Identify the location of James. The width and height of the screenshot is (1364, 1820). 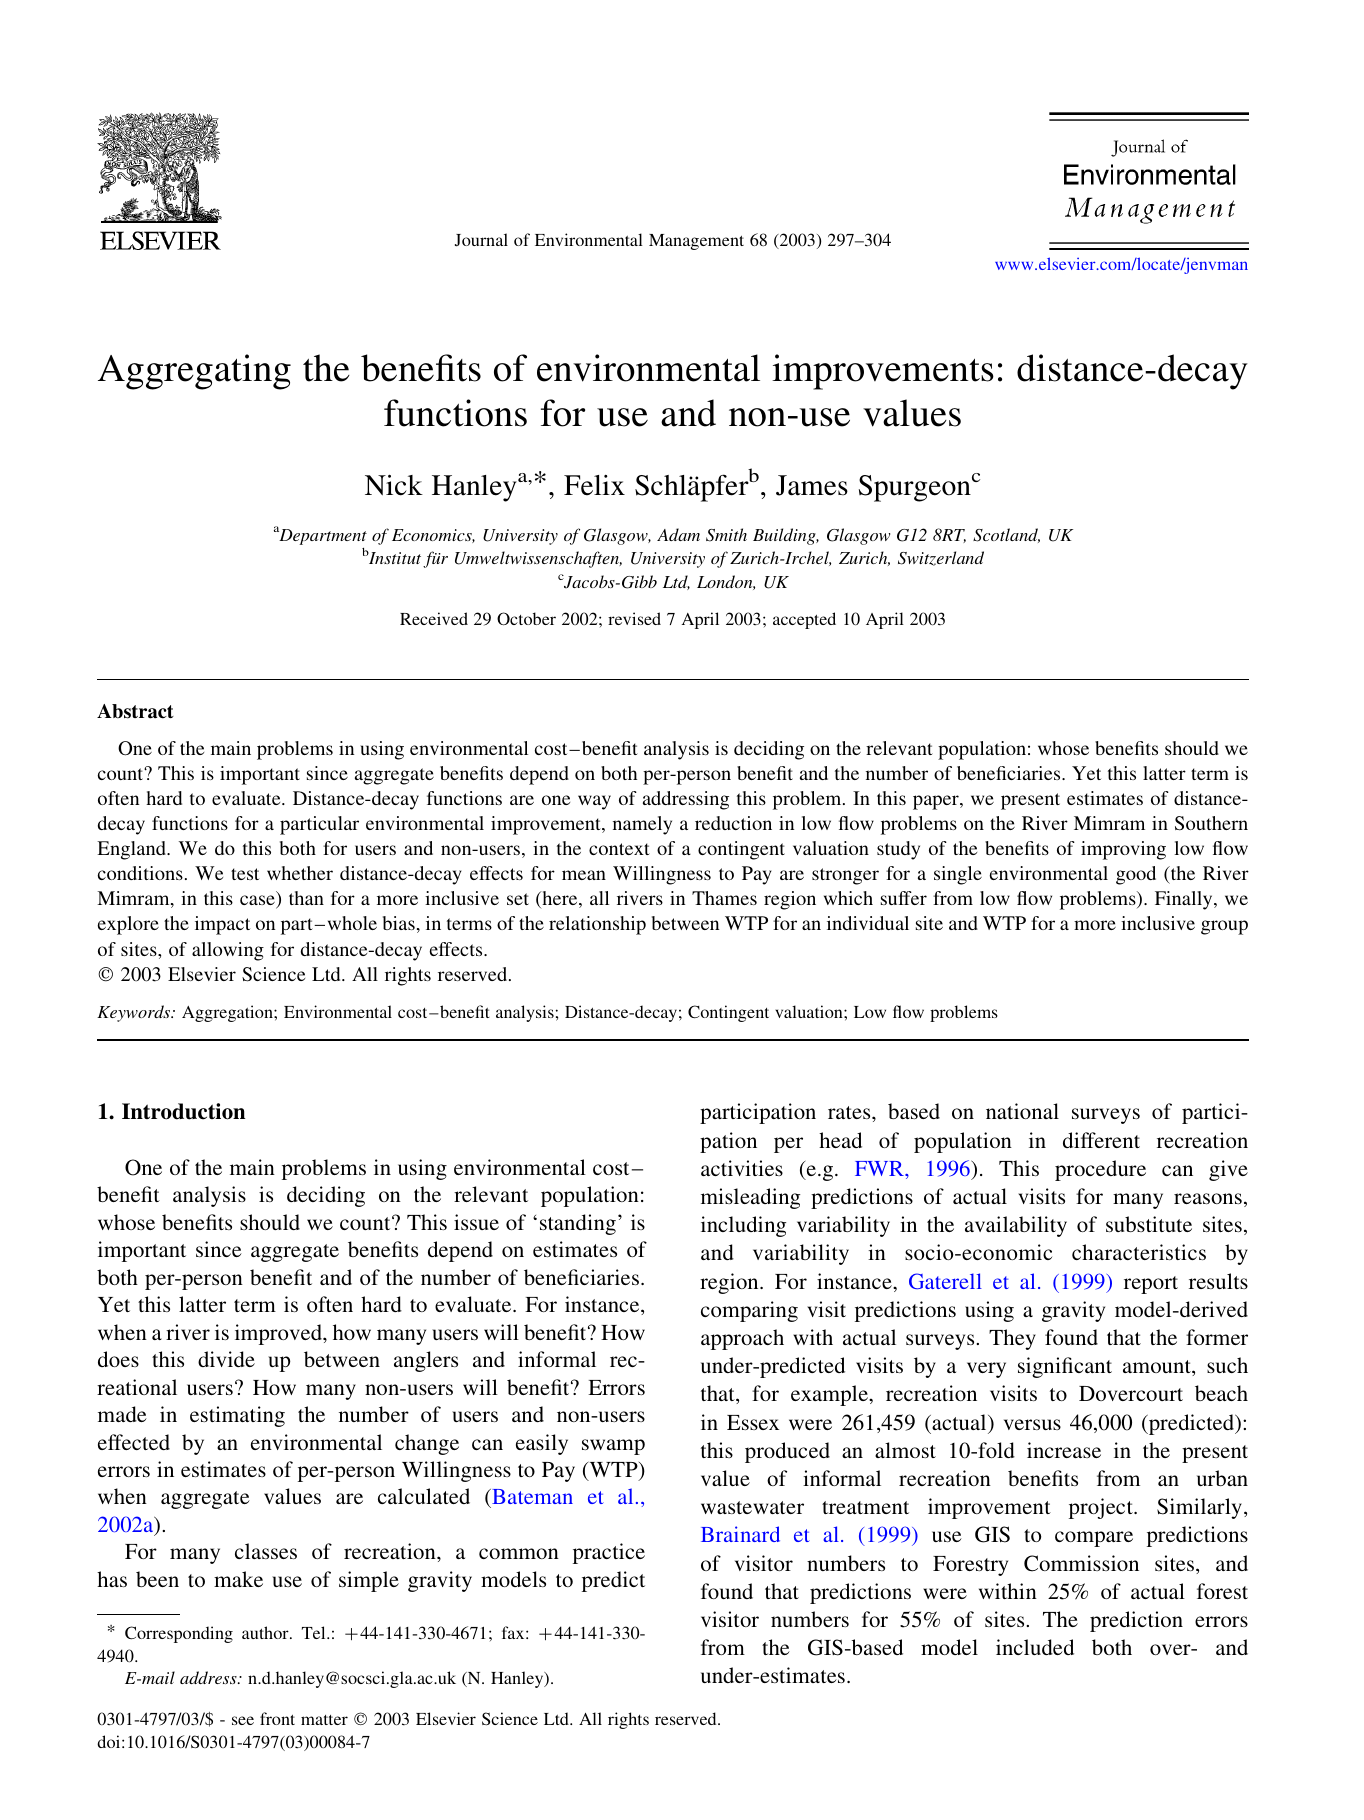
(812, 485).
